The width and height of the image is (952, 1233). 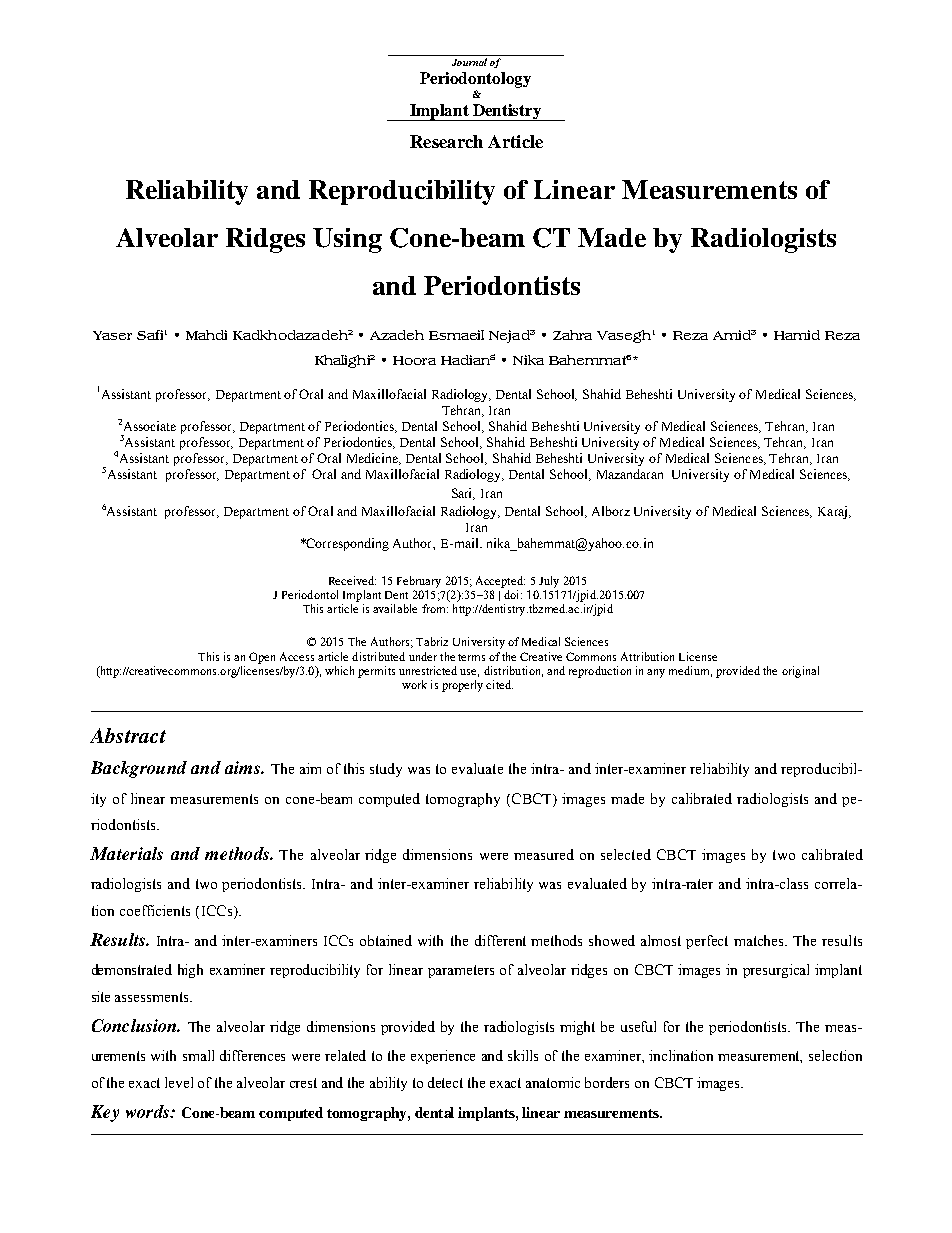 What do you see at coordinates (469, 62) in the image?
I see `Journal` at bounding box center [469, 62].
